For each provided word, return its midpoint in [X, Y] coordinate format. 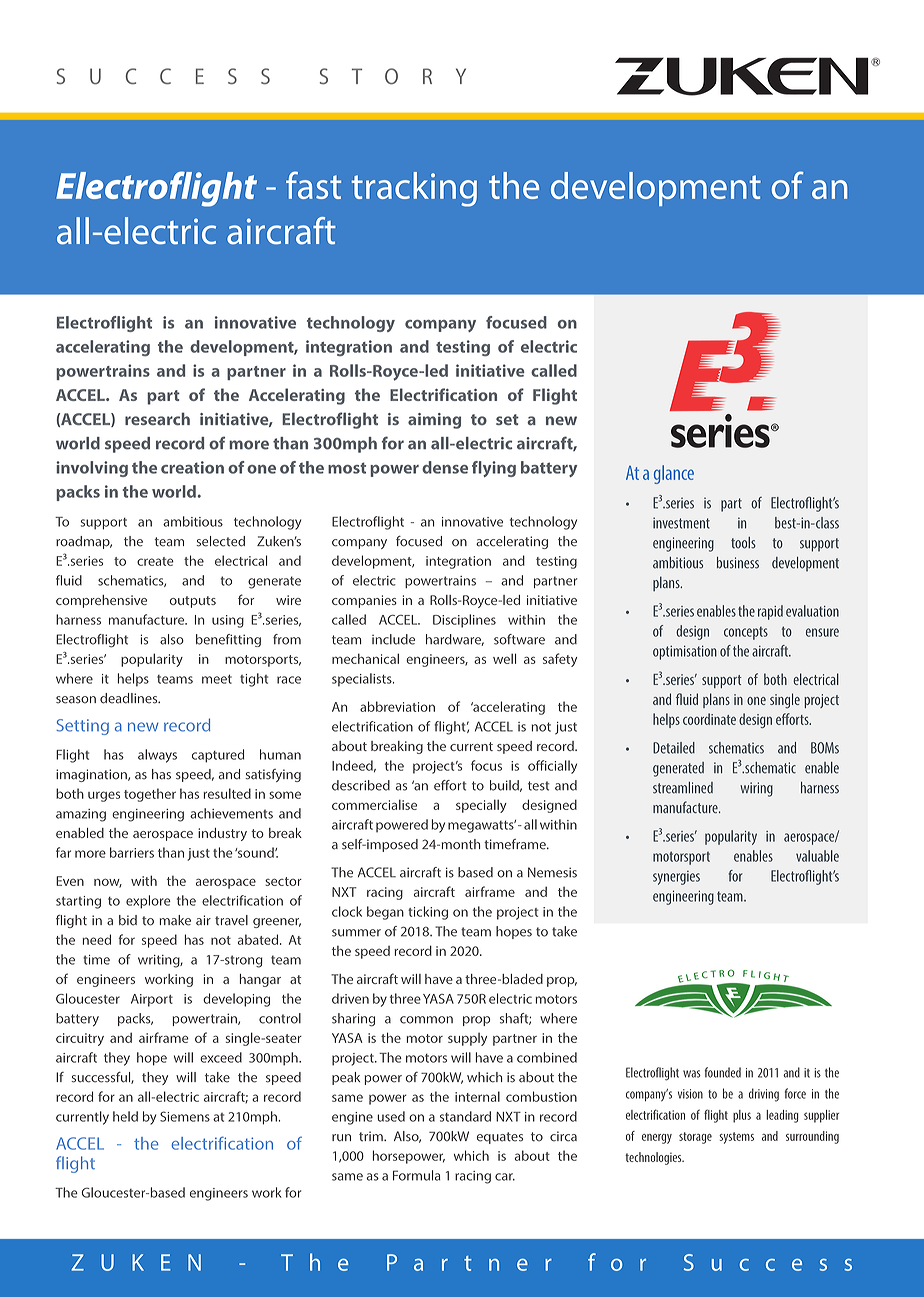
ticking [428, 913]
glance [674, 474]
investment [681, 523]
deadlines [130, 698]
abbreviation [397, 706]
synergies [676, 878]
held [125, 1116]
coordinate [709, 719]
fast [313, 185]
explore [148, 902]
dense [445, 467]
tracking [414, 189]
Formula [417, 1175]
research [157, 418]
